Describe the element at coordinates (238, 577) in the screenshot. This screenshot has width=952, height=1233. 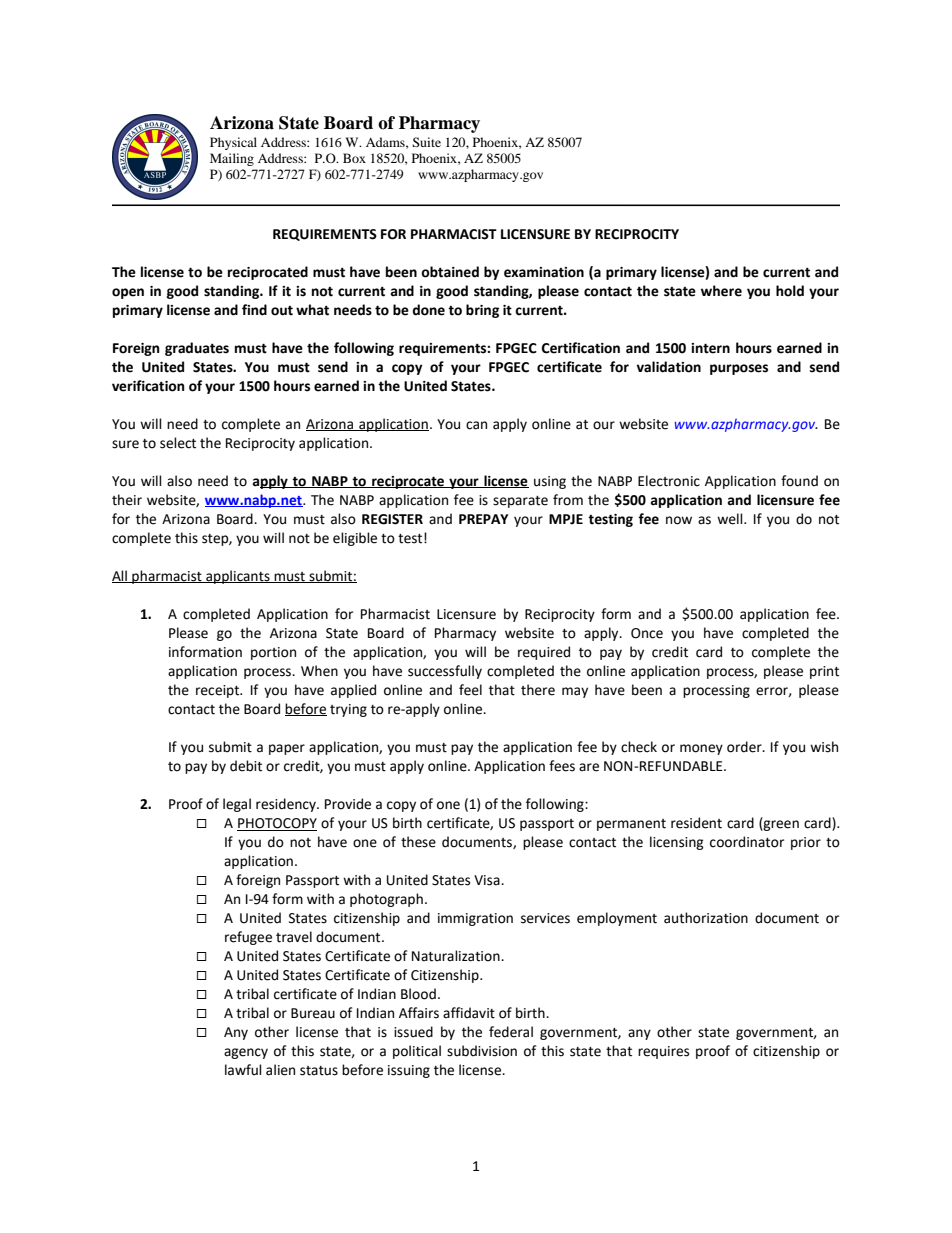
I see `applicants` at that location.
